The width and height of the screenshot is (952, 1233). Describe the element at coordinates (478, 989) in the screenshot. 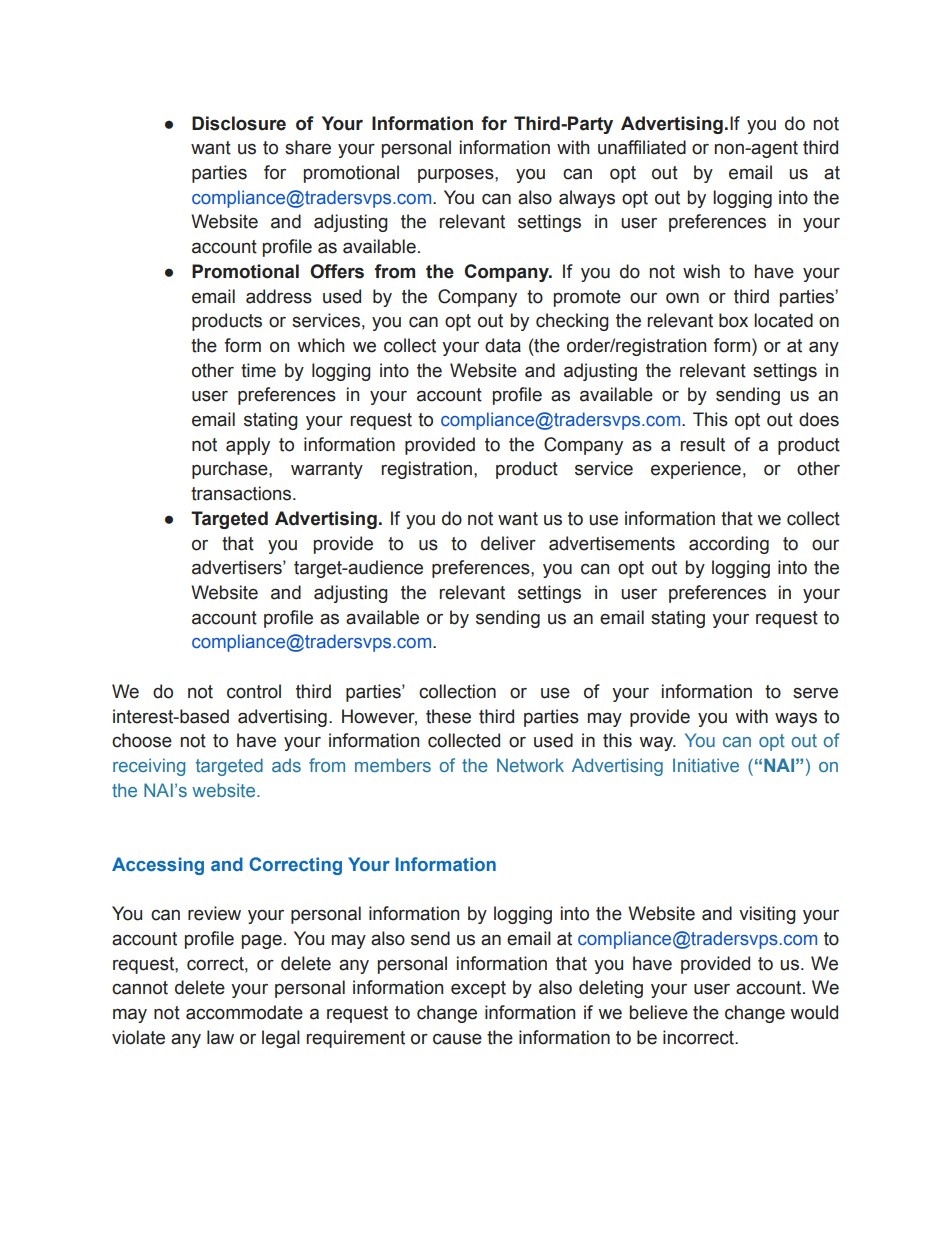

I see `except` at that location.
